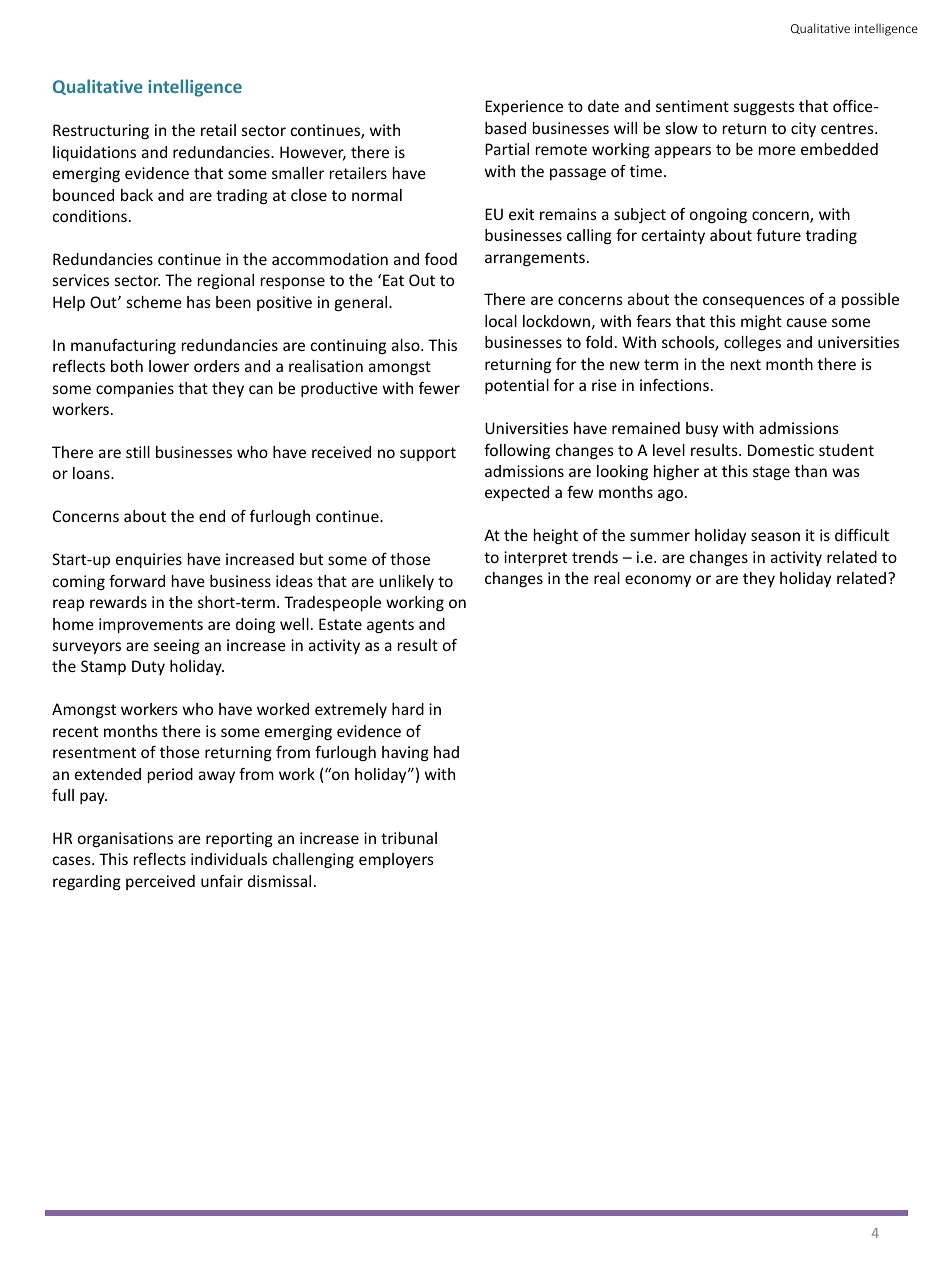  I want to click on Partial, so click(507, 149).
